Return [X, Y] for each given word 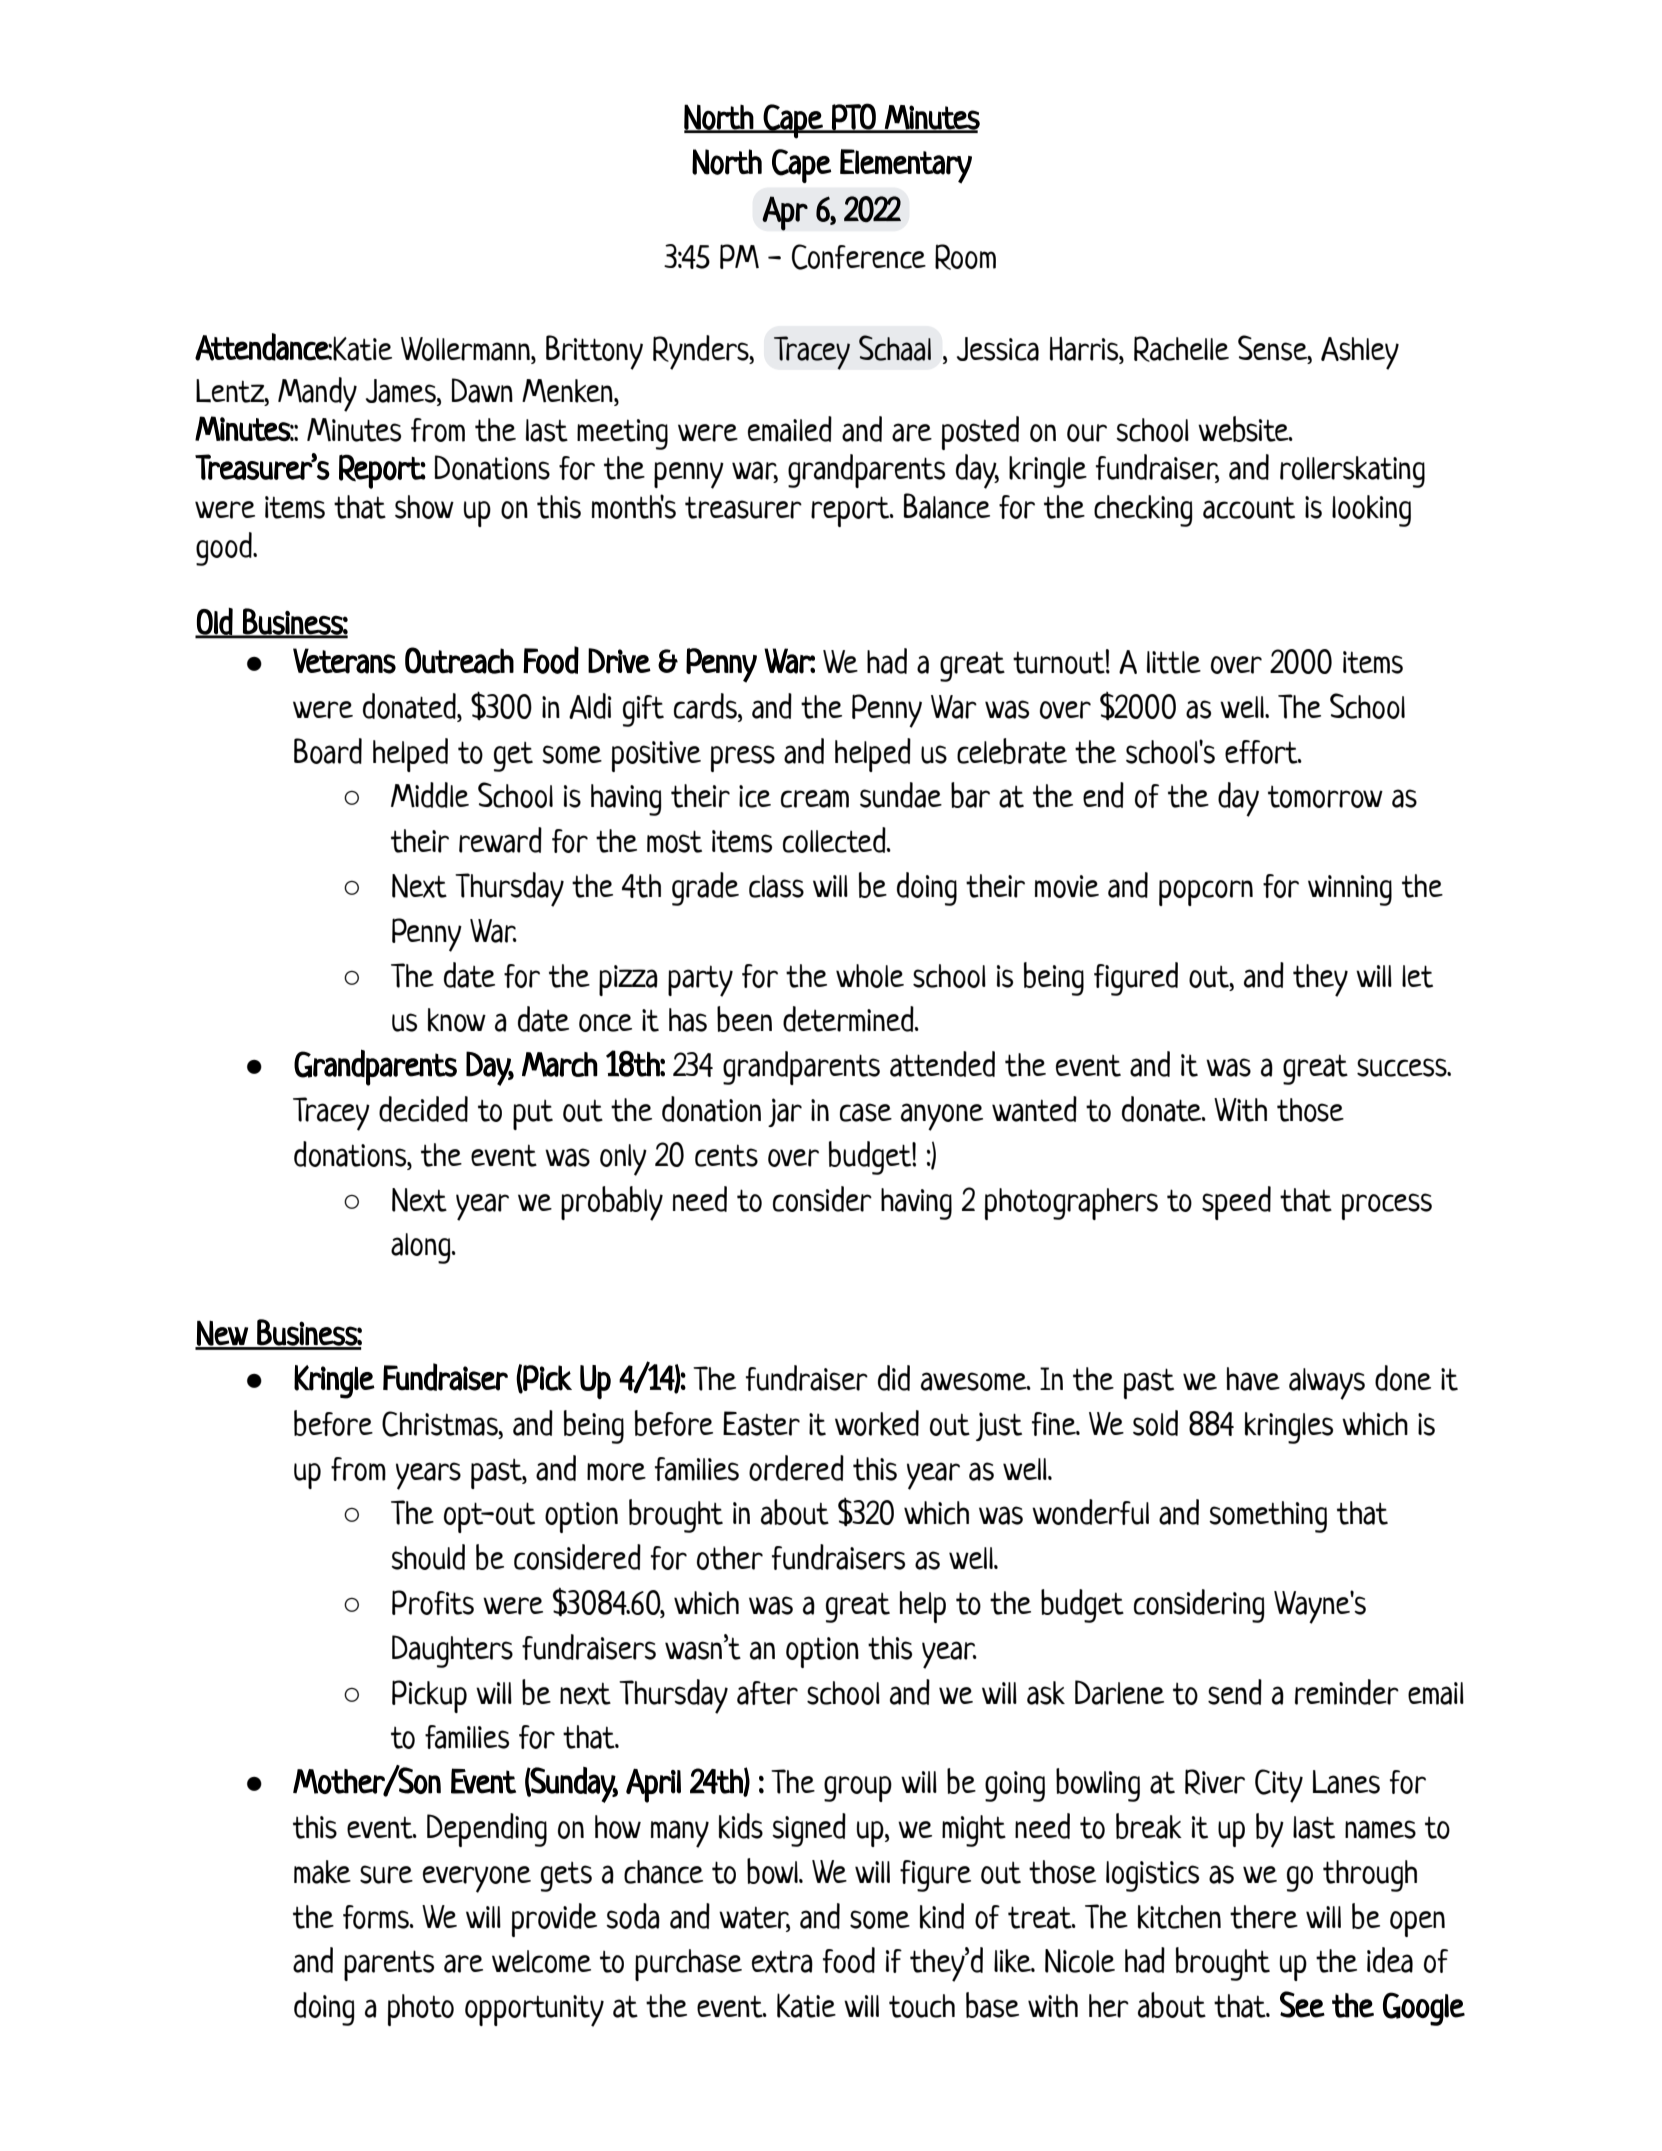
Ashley [1360, 353]
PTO [853, 118]
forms [377, 1917]
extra [782, 1961]
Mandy [317, 394]
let [1417, 976]
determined [849, 1019]
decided [423, 1109]
